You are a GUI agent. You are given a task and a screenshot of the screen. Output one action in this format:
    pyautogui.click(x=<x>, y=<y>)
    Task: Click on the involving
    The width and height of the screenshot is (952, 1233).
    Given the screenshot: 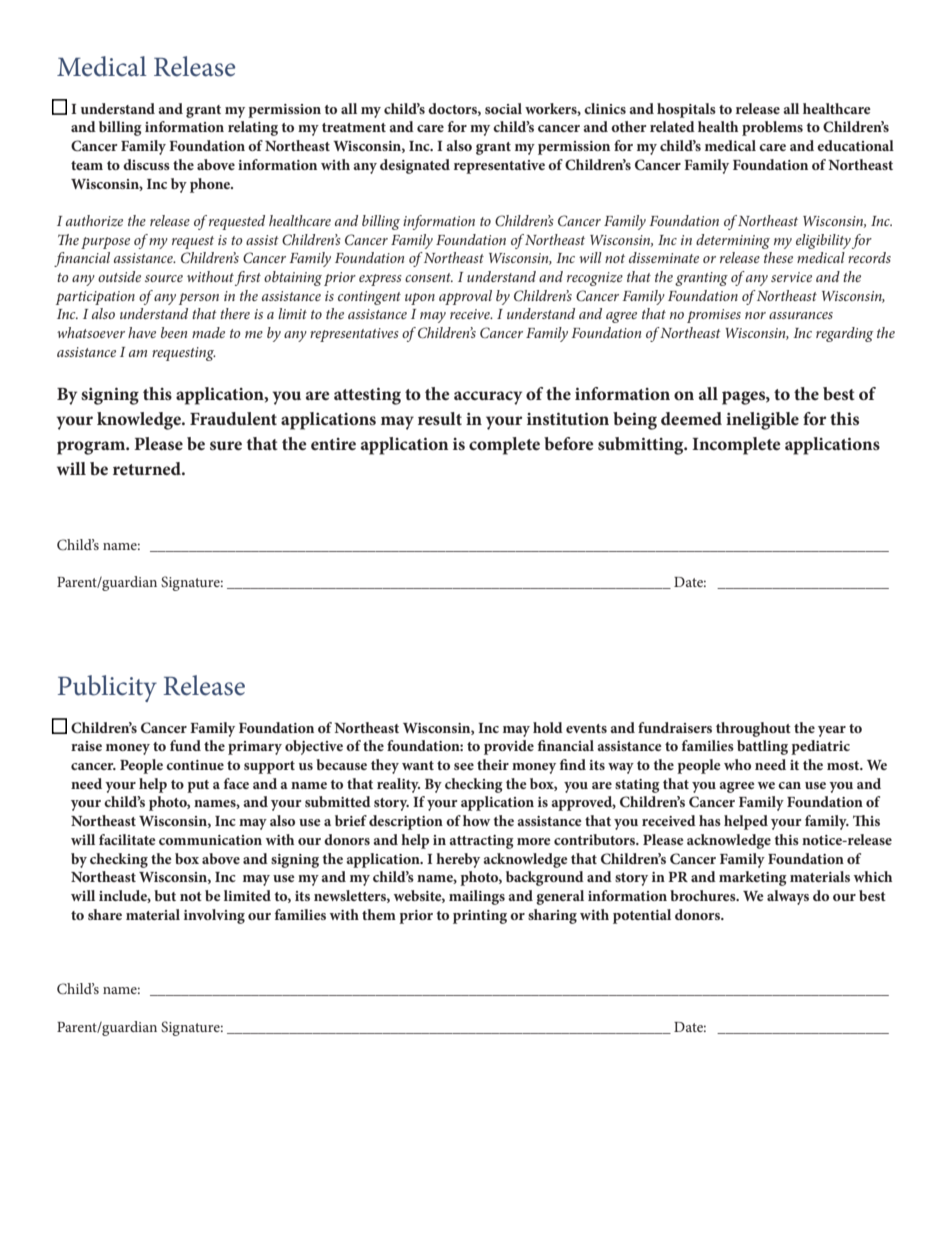 What is the action you would take?
    pyautogui.click(x=214, y=916)
